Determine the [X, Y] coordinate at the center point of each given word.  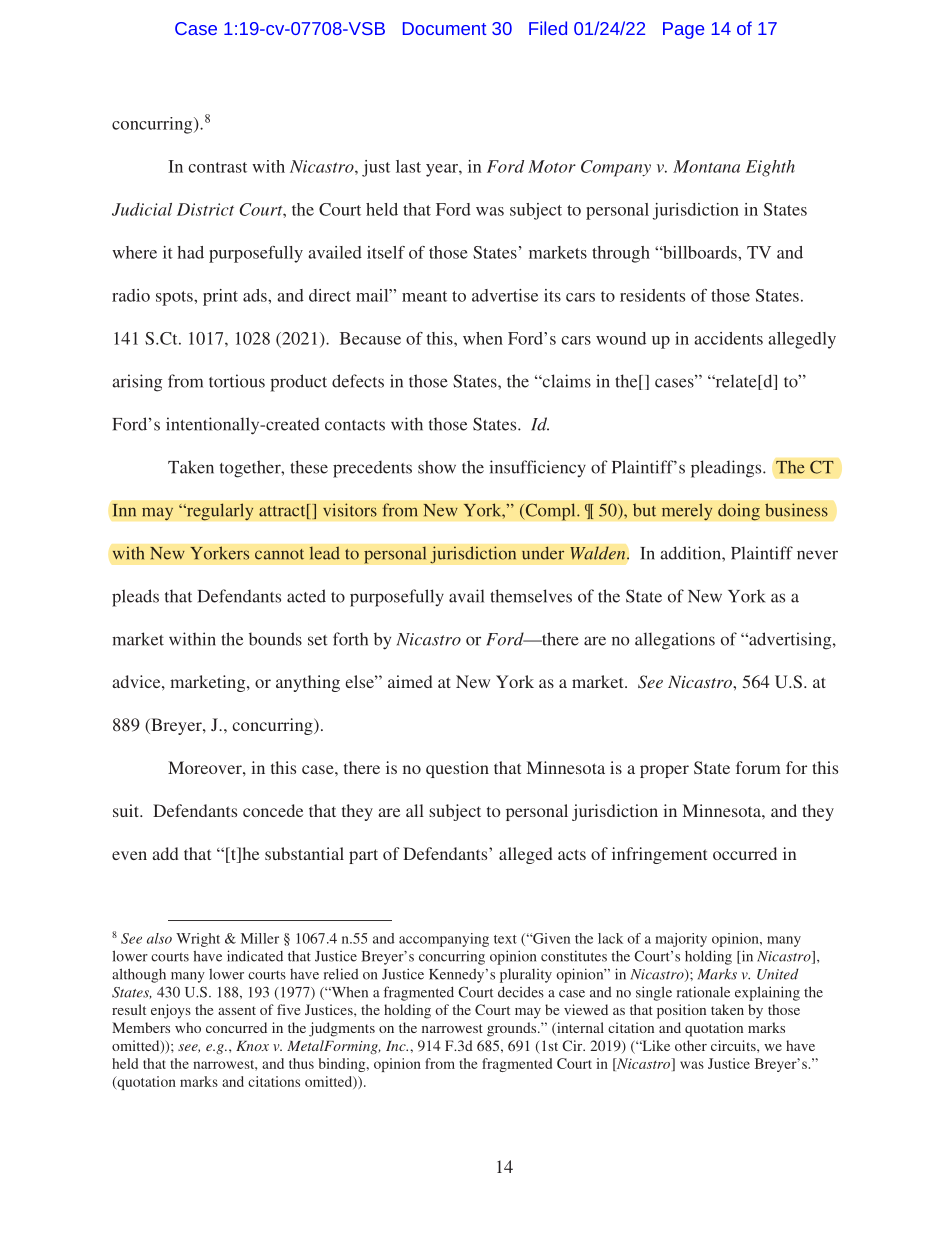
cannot [279, 554]
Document [444, 28]
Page [683, 30]
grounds [513, 1029]
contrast [217, 167]
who [188, 1027]
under [543, 553]
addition [691, 553]
